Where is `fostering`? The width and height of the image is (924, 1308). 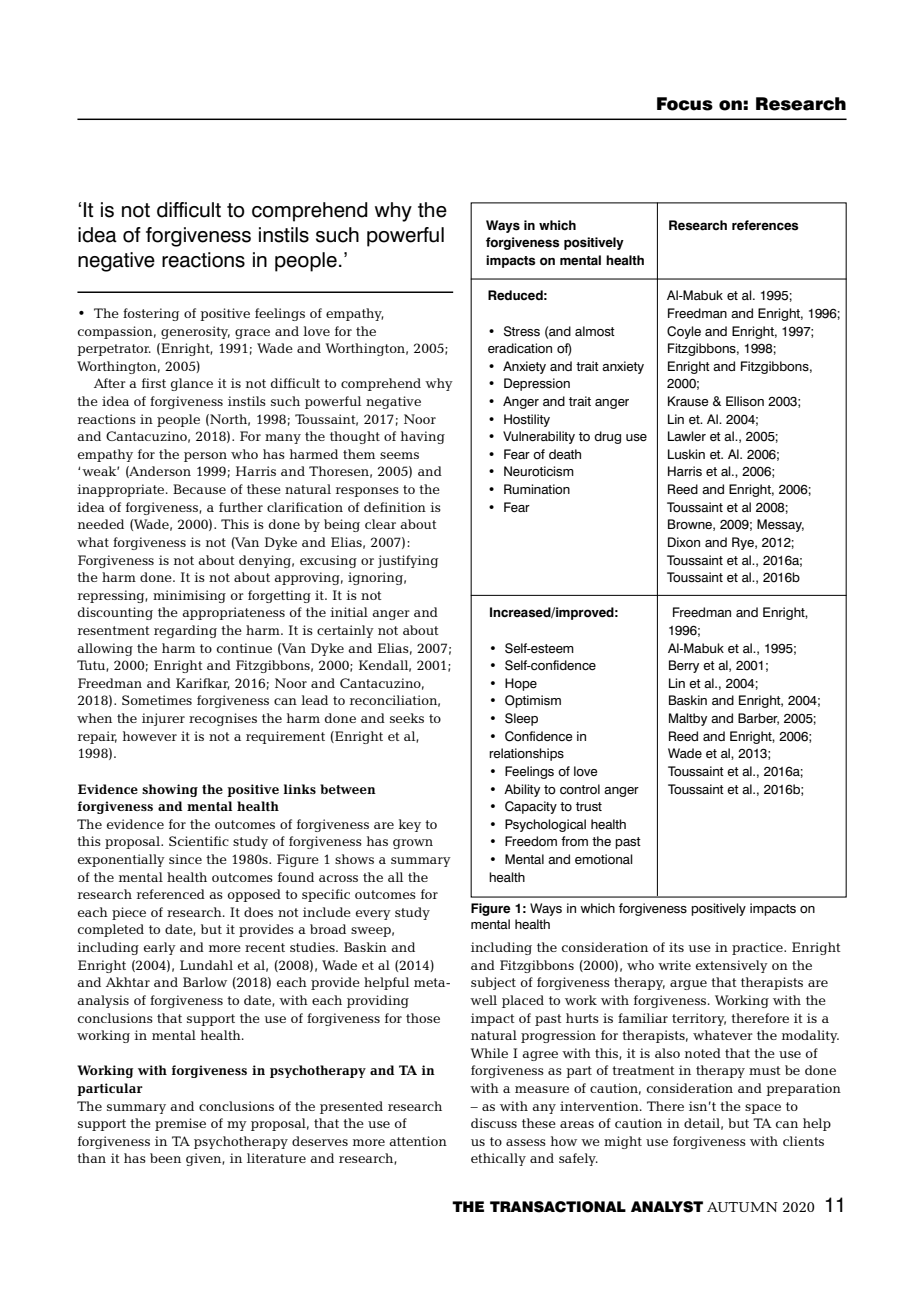
fostering is located at coordinates (151, 314).
